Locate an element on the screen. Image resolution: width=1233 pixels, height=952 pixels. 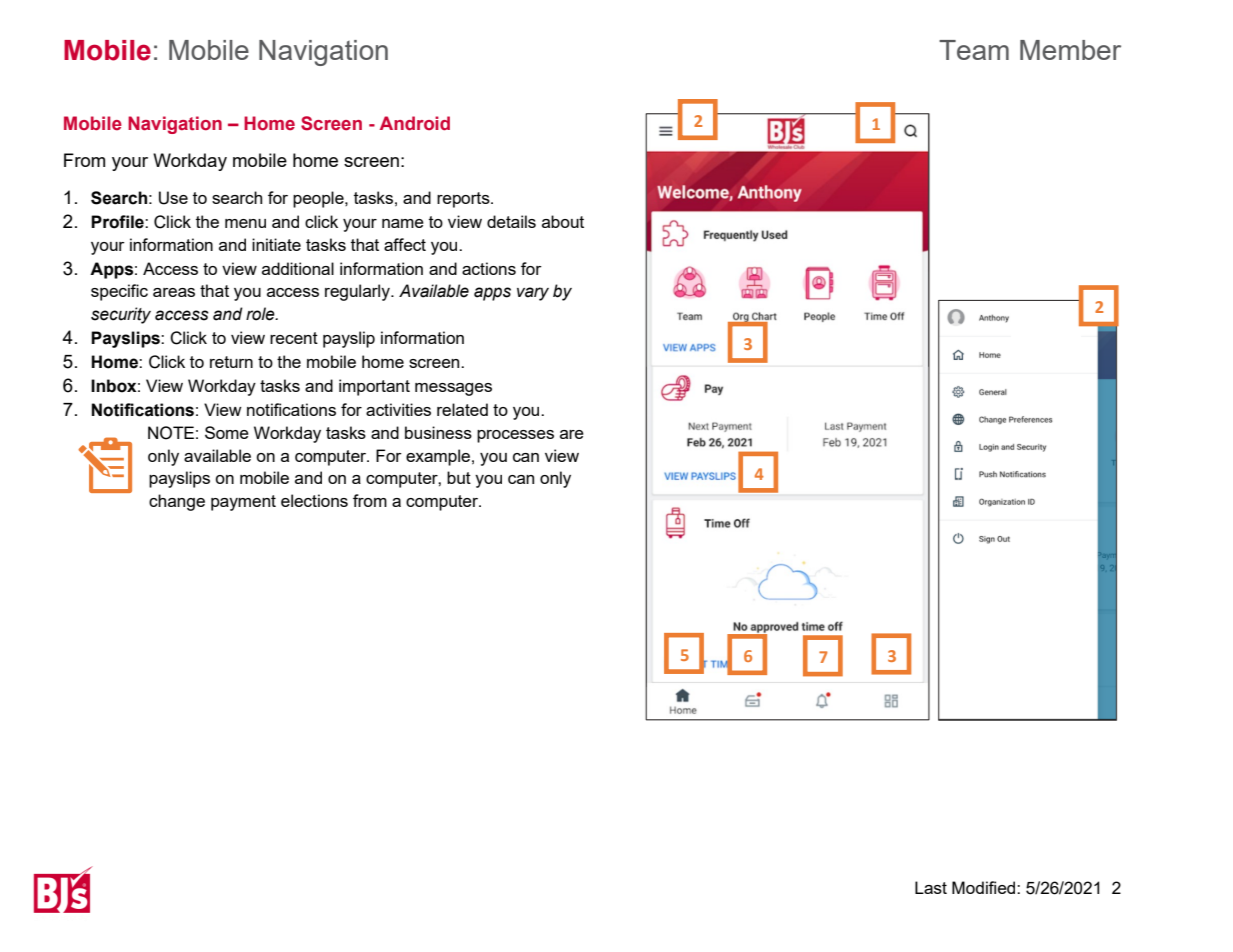
Last is located at coordinates (931, 887).
